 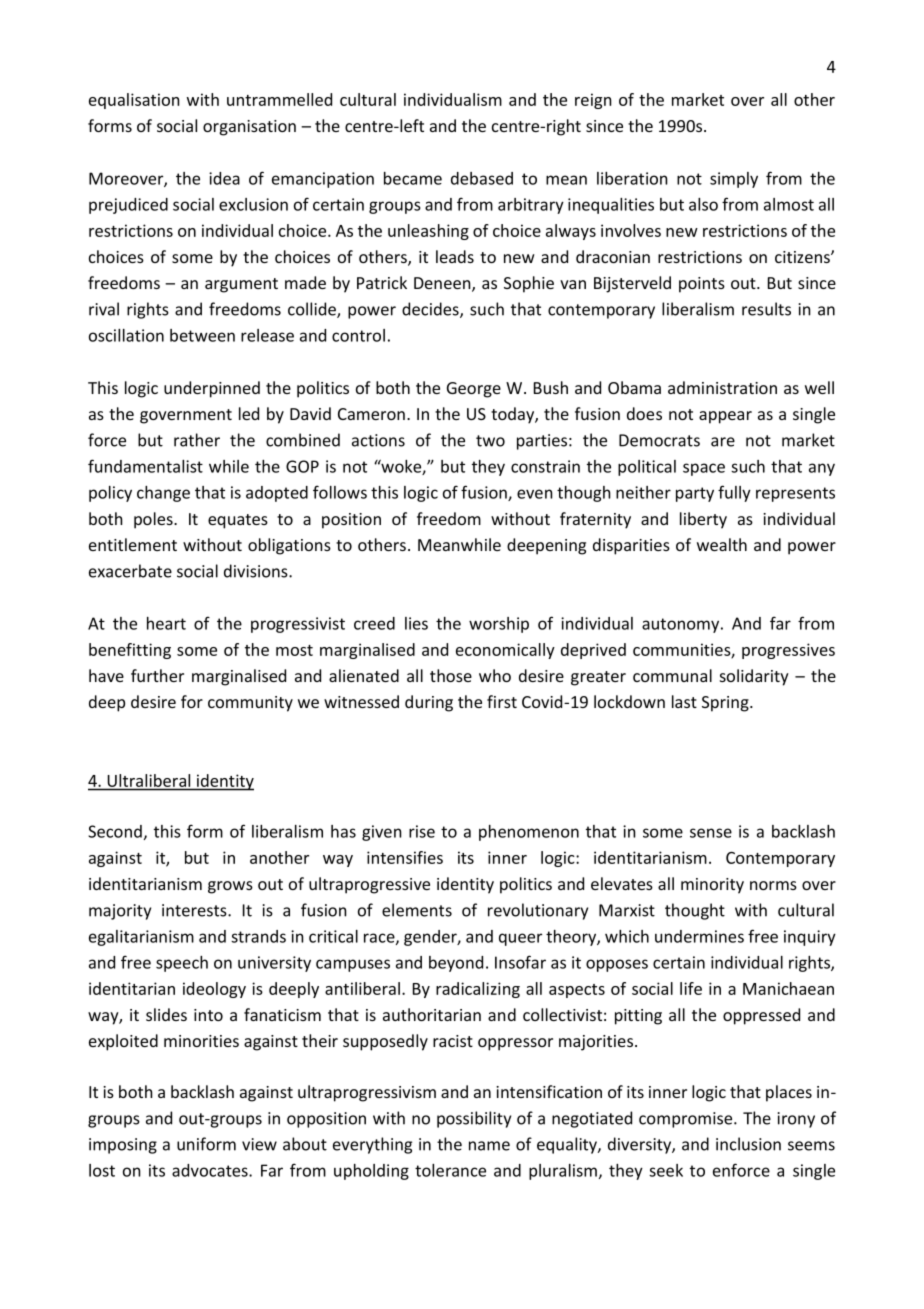 What do you see at coordinates (748, 1144) in the screenshot?
I see `inclusion` at bounding box center [748, 1144].
